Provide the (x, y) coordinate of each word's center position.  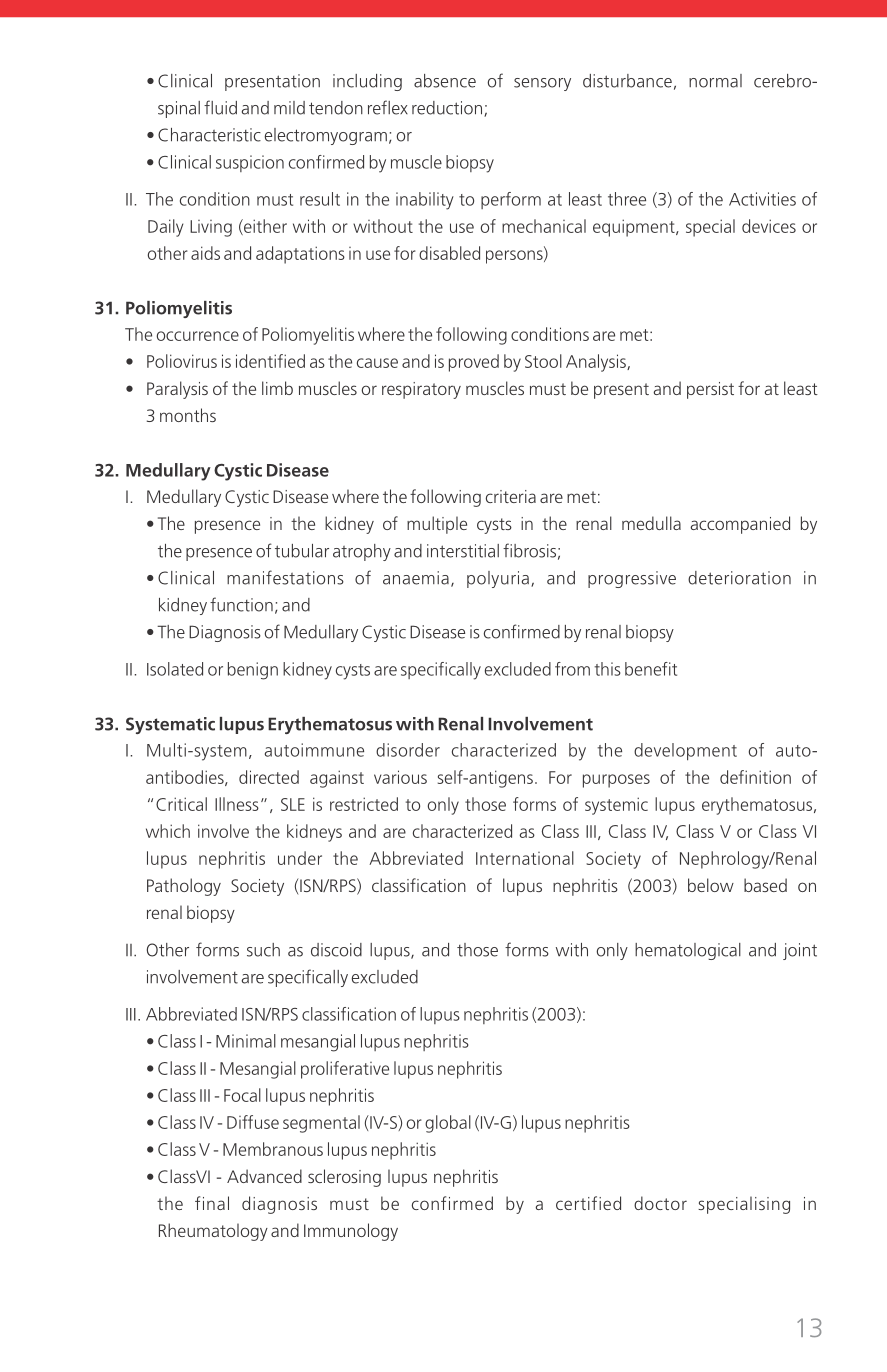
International (525, 858)
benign (253, 671)
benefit (651, 669)
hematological (688, 951)
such (263, 950)
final (212, 1203)
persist (710, 390)
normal (715, 81)
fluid (220, 107)
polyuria (498, 579)
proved (474, 363)
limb (277, 388)
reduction (447, 108)
